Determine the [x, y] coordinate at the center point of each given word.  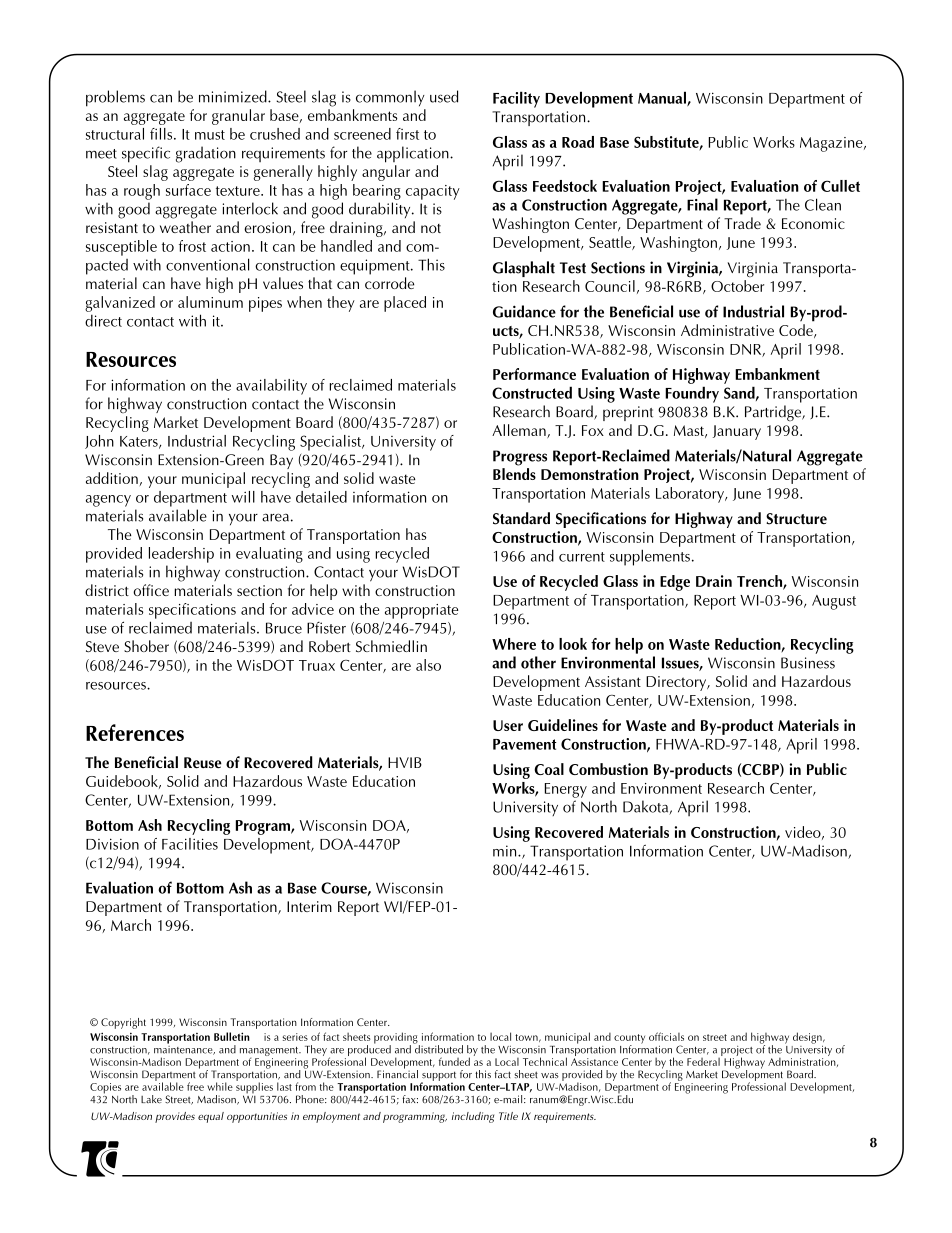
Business [808, 663]
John [99, 442]
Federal [704, 1060]
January [737, 432]
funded [454, 1061]
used [444, 96]
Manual [663, 98]
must [210, 135]
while [220, 1086]
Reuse [203, 762]
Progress [520, 458]
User [508, 725]
